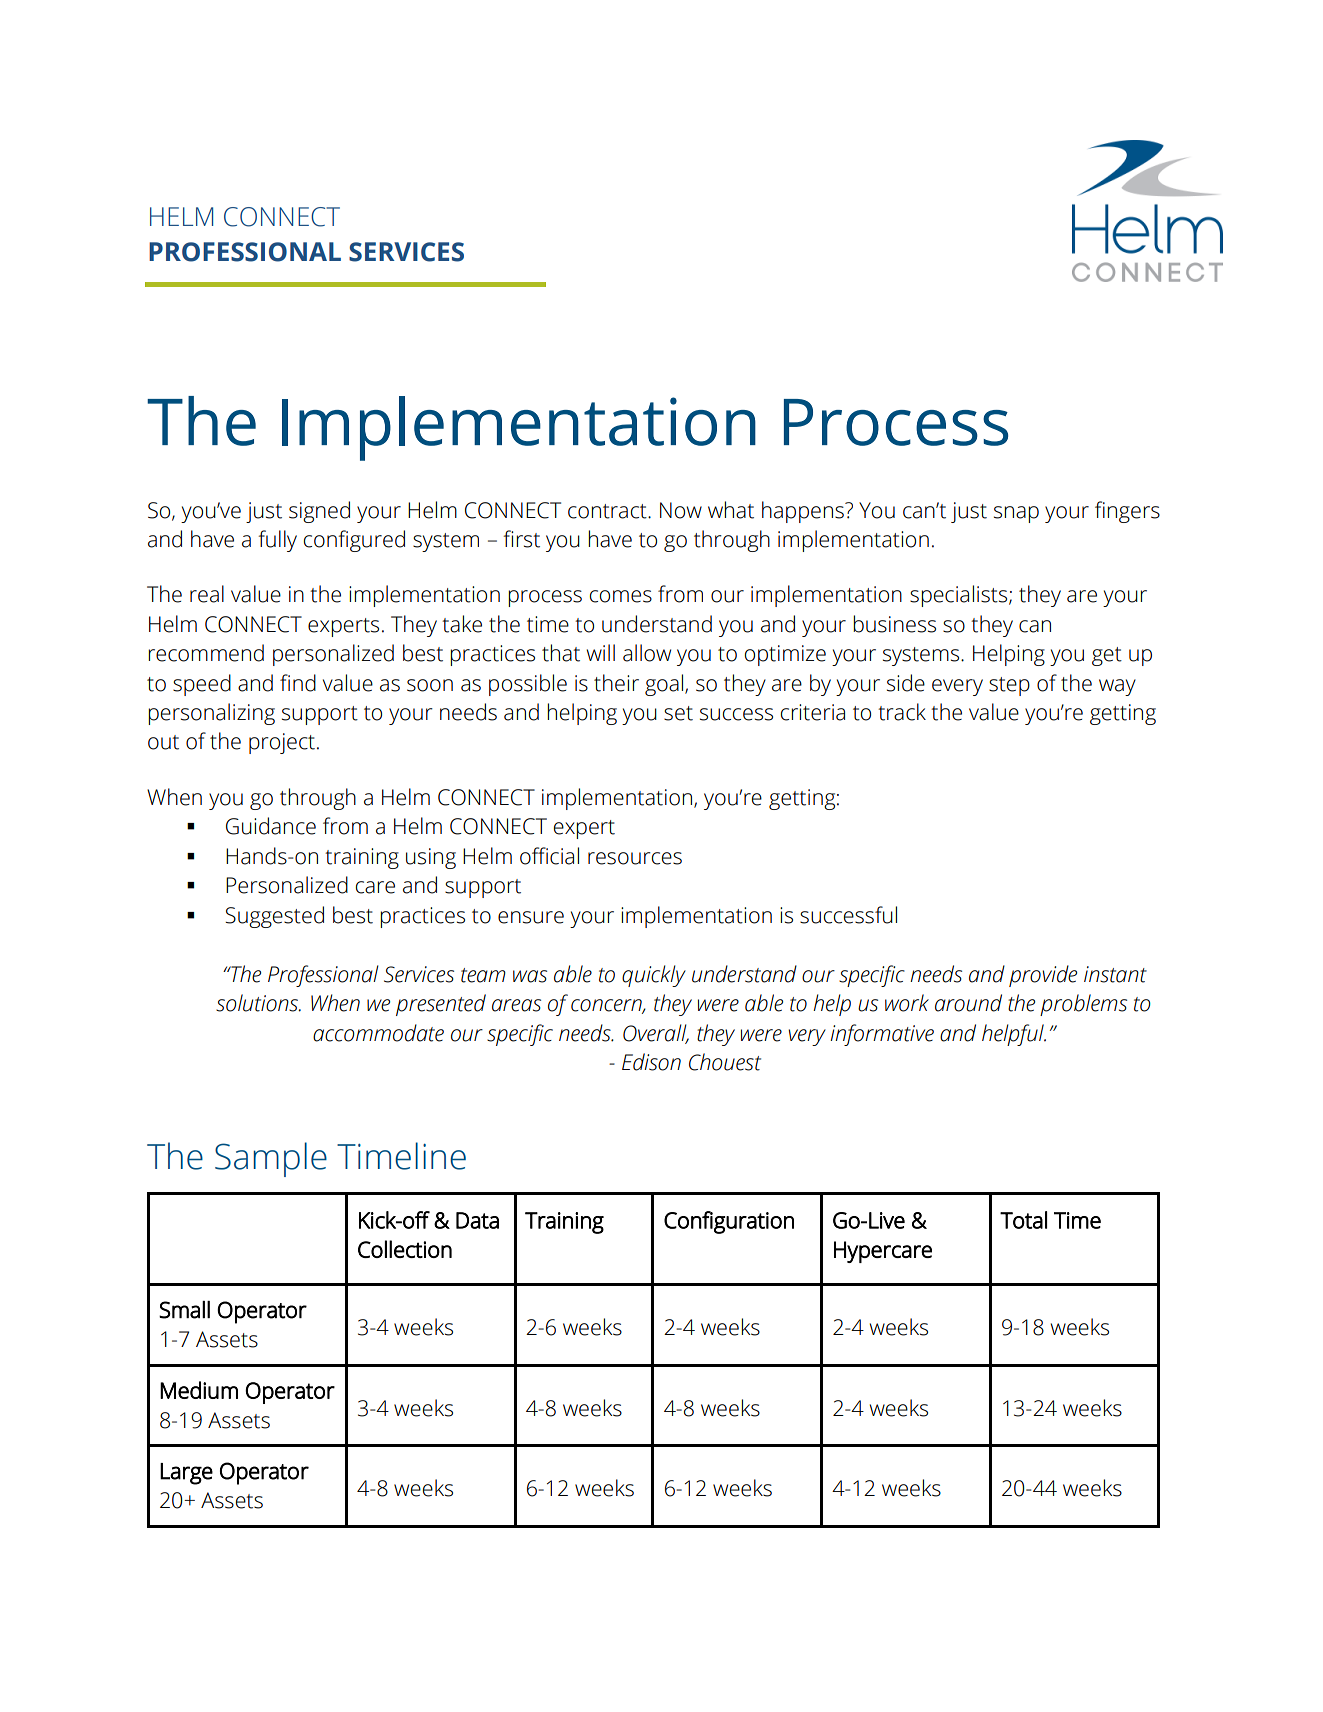  What do you see at coordinates (1043, 976) in the image?
I see `provide` at bounding box center [1043, 976].
